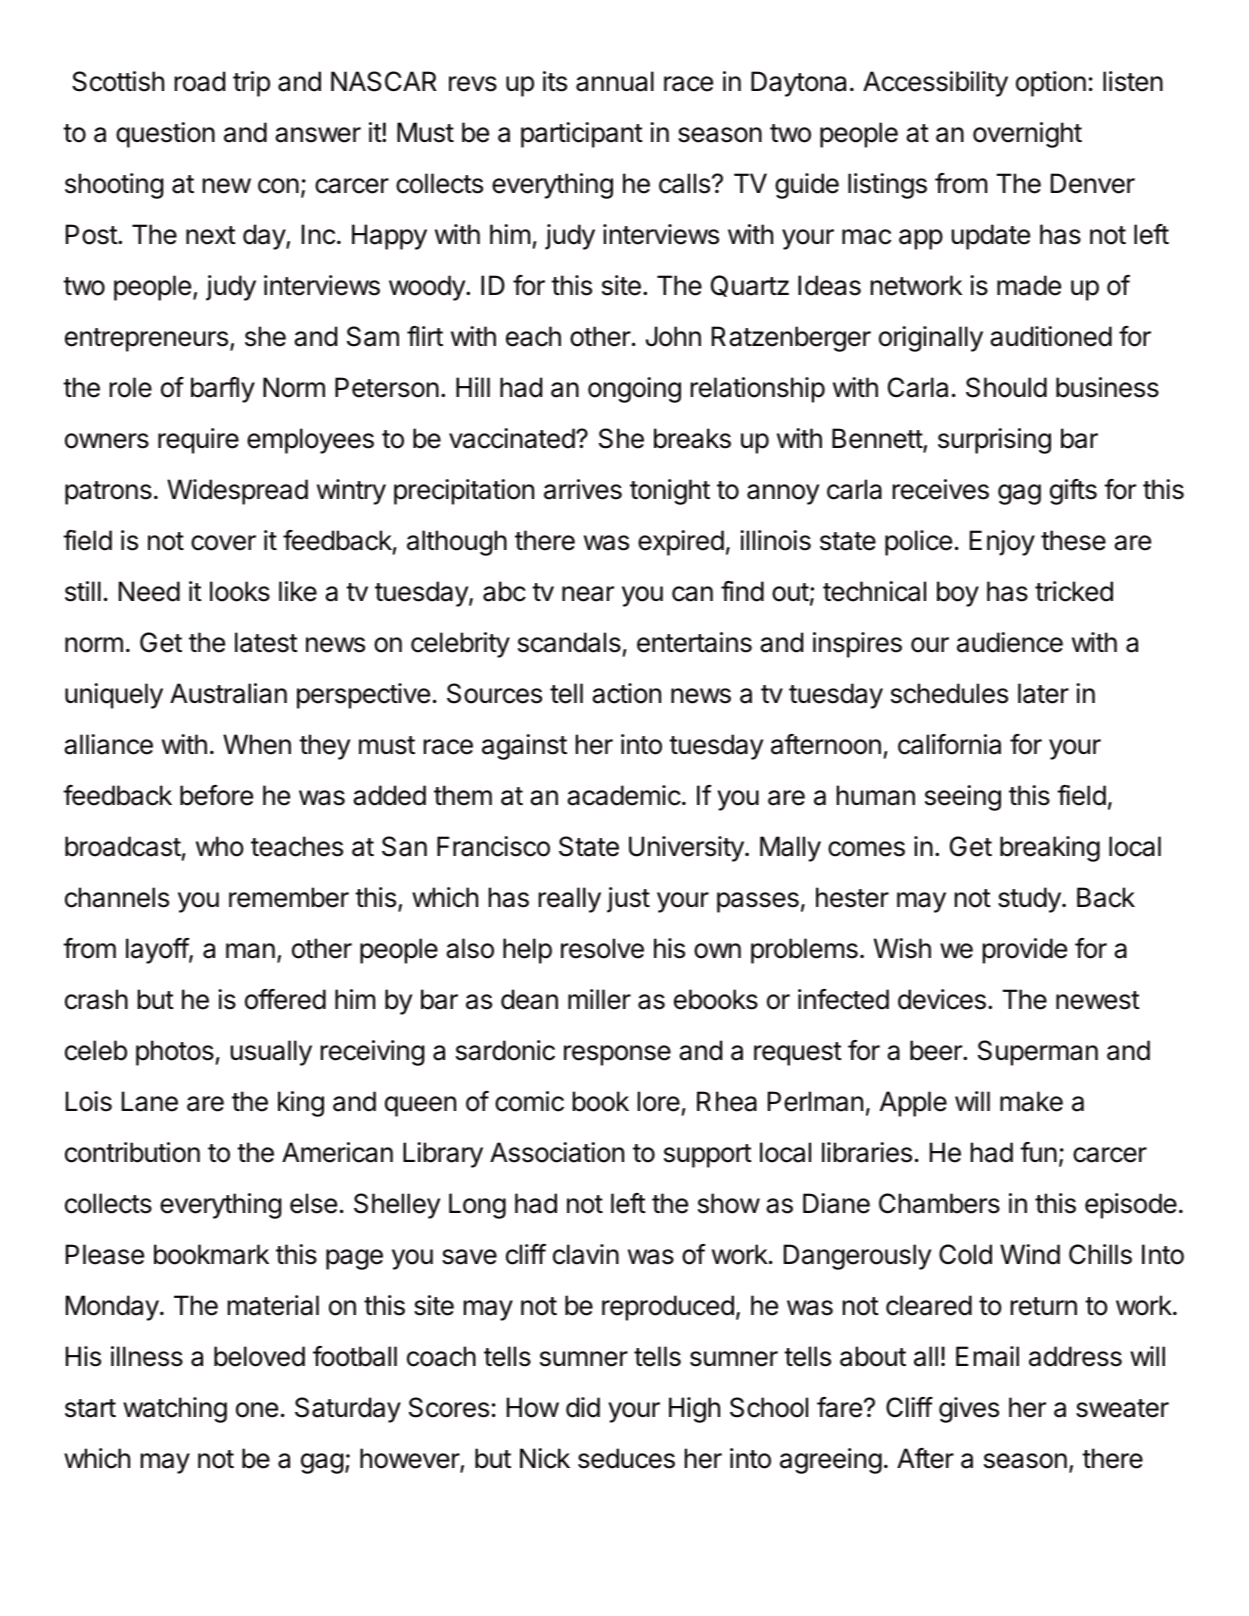 This screenshot has width=1249, height=1616. I want to click on question, so click(165, 135).
